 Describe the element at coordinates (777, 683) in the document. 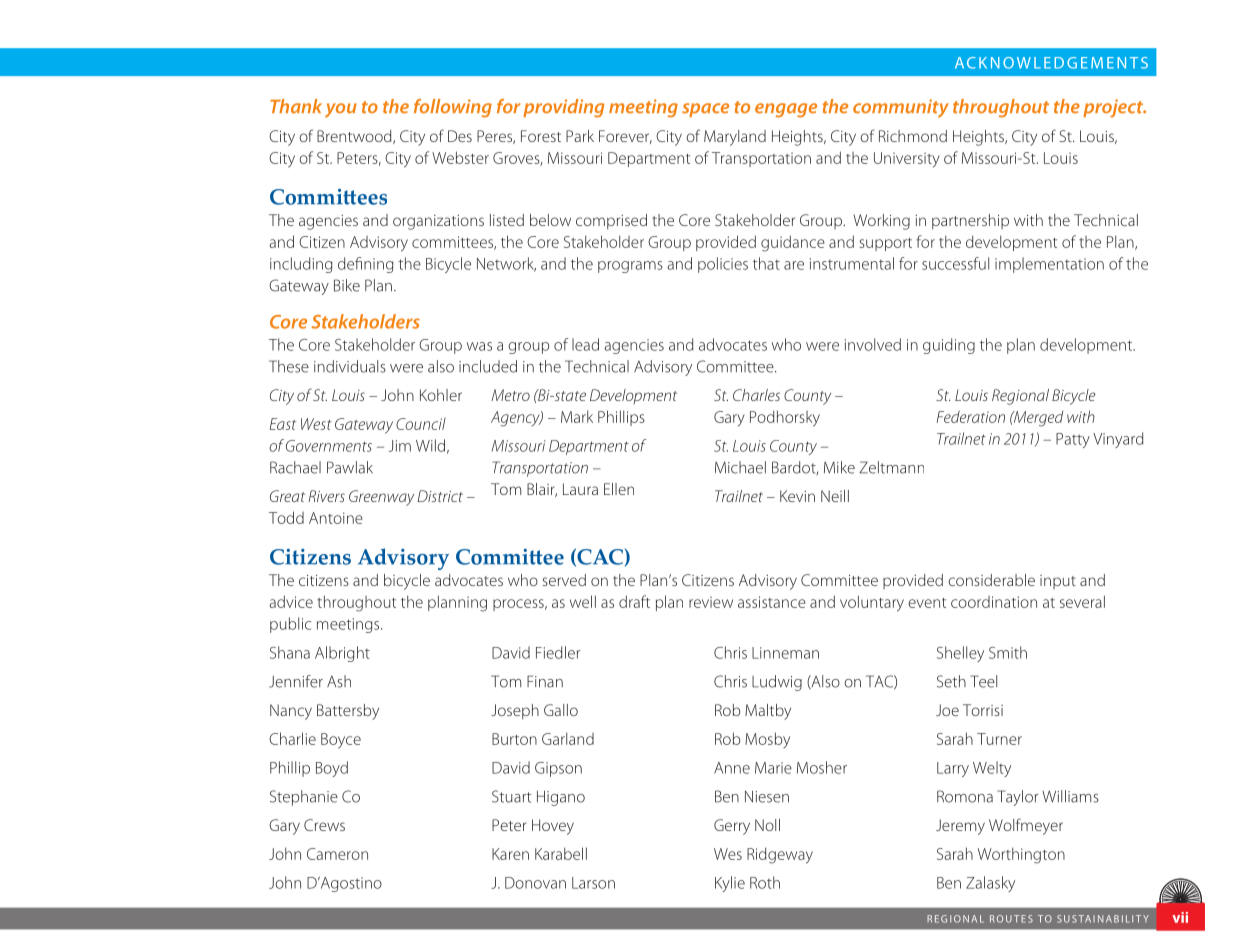

I see `Ludwig` at that location.
